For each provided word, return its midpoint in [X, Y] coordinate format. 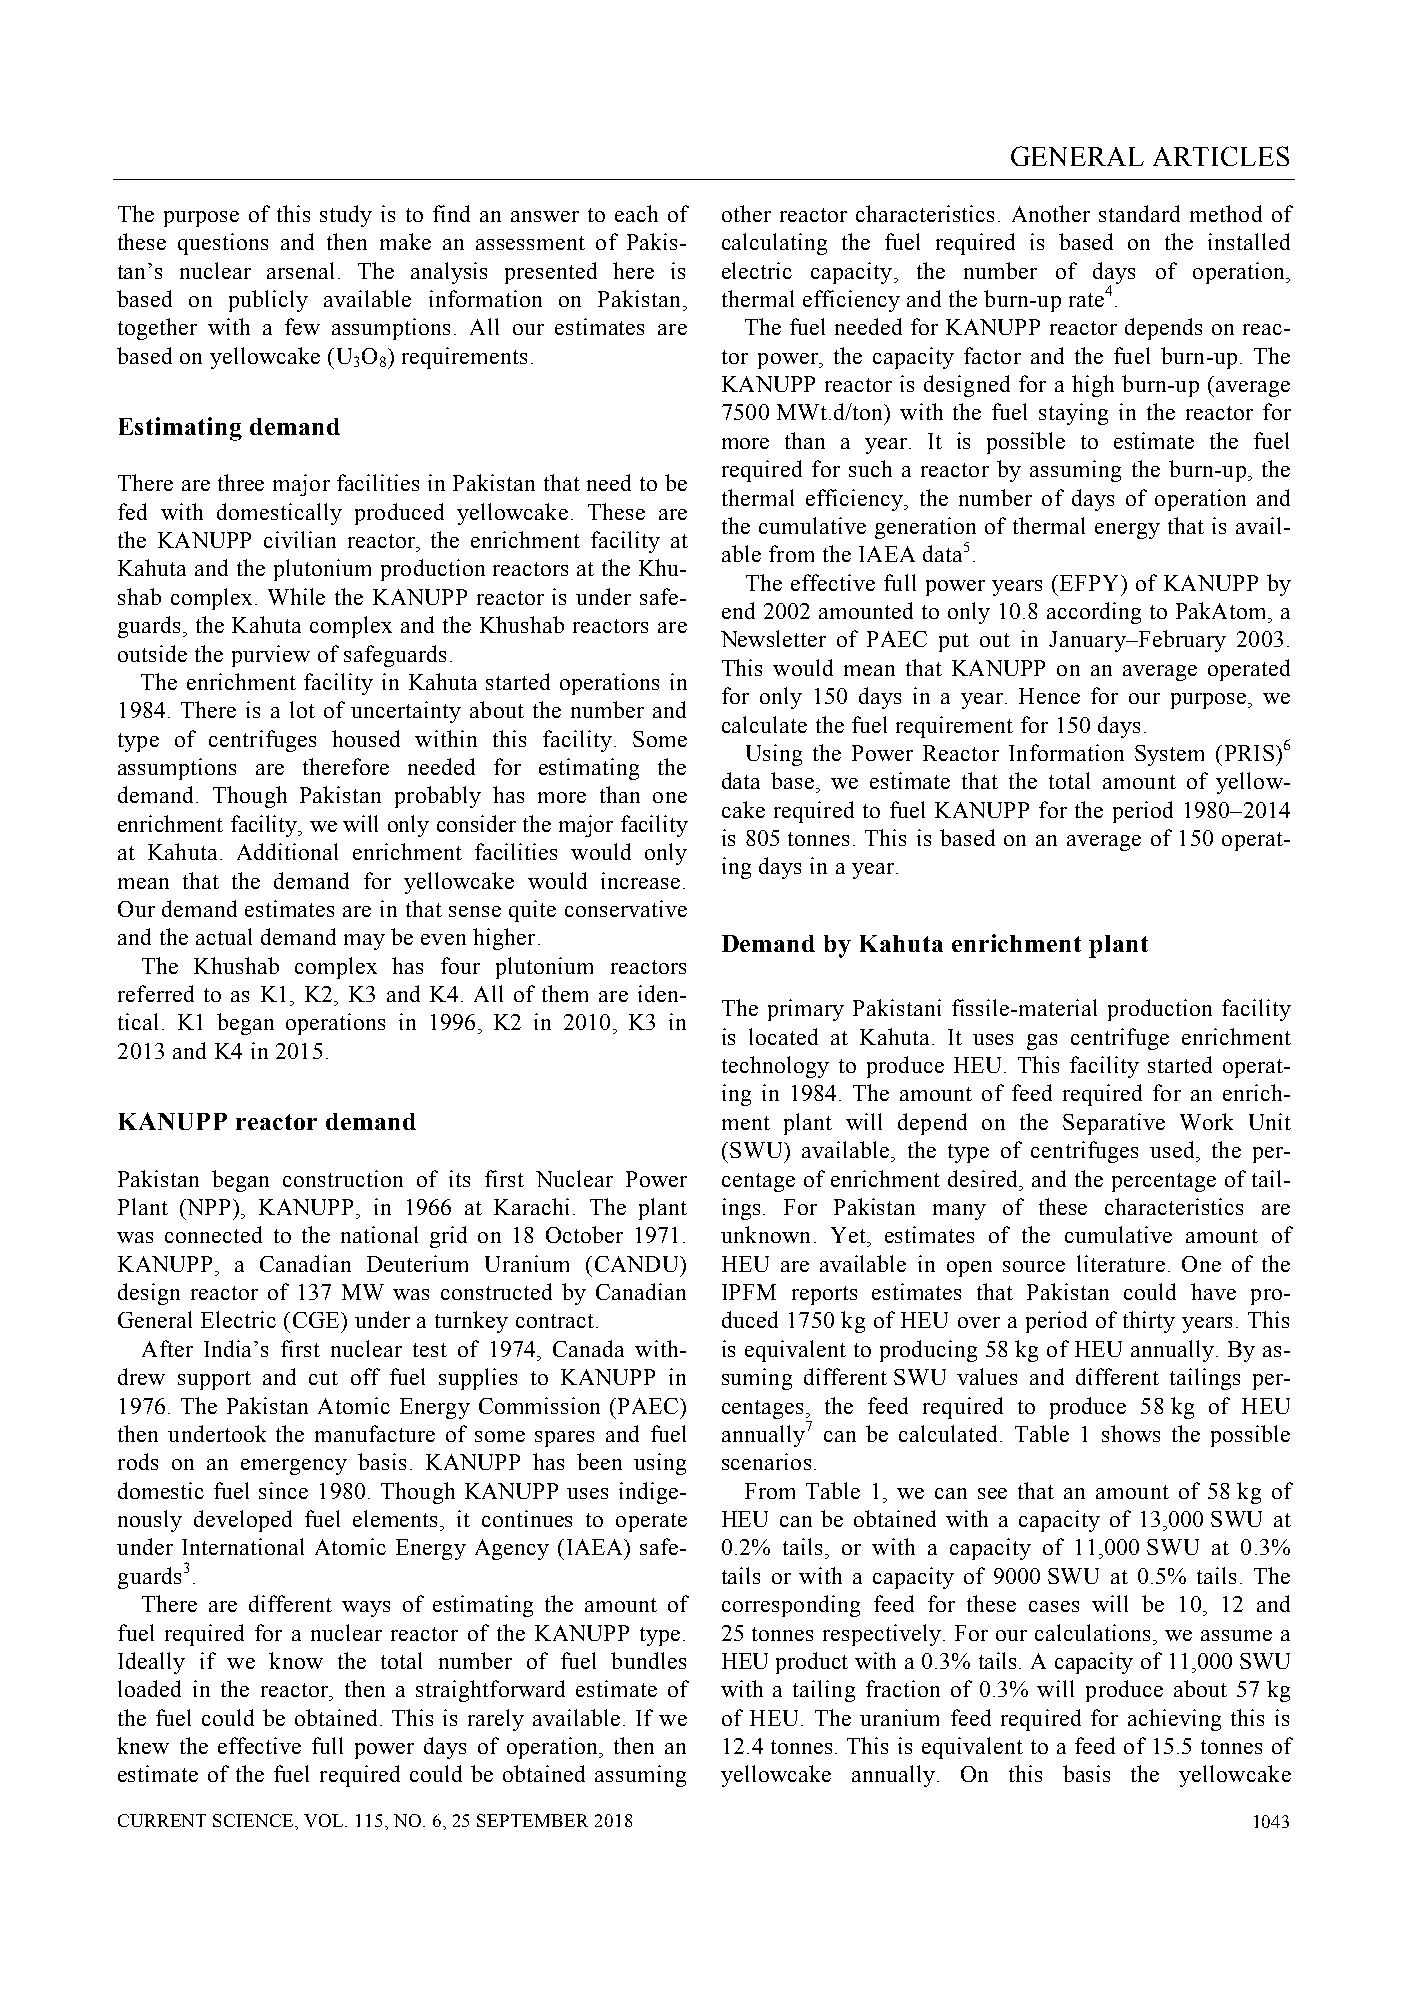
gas [1042, 1042]
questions [223, 244]
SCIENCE [254, 1820]
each [636, 213]
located [783, 1036]
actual [224, 936]
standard [1139, 213]
